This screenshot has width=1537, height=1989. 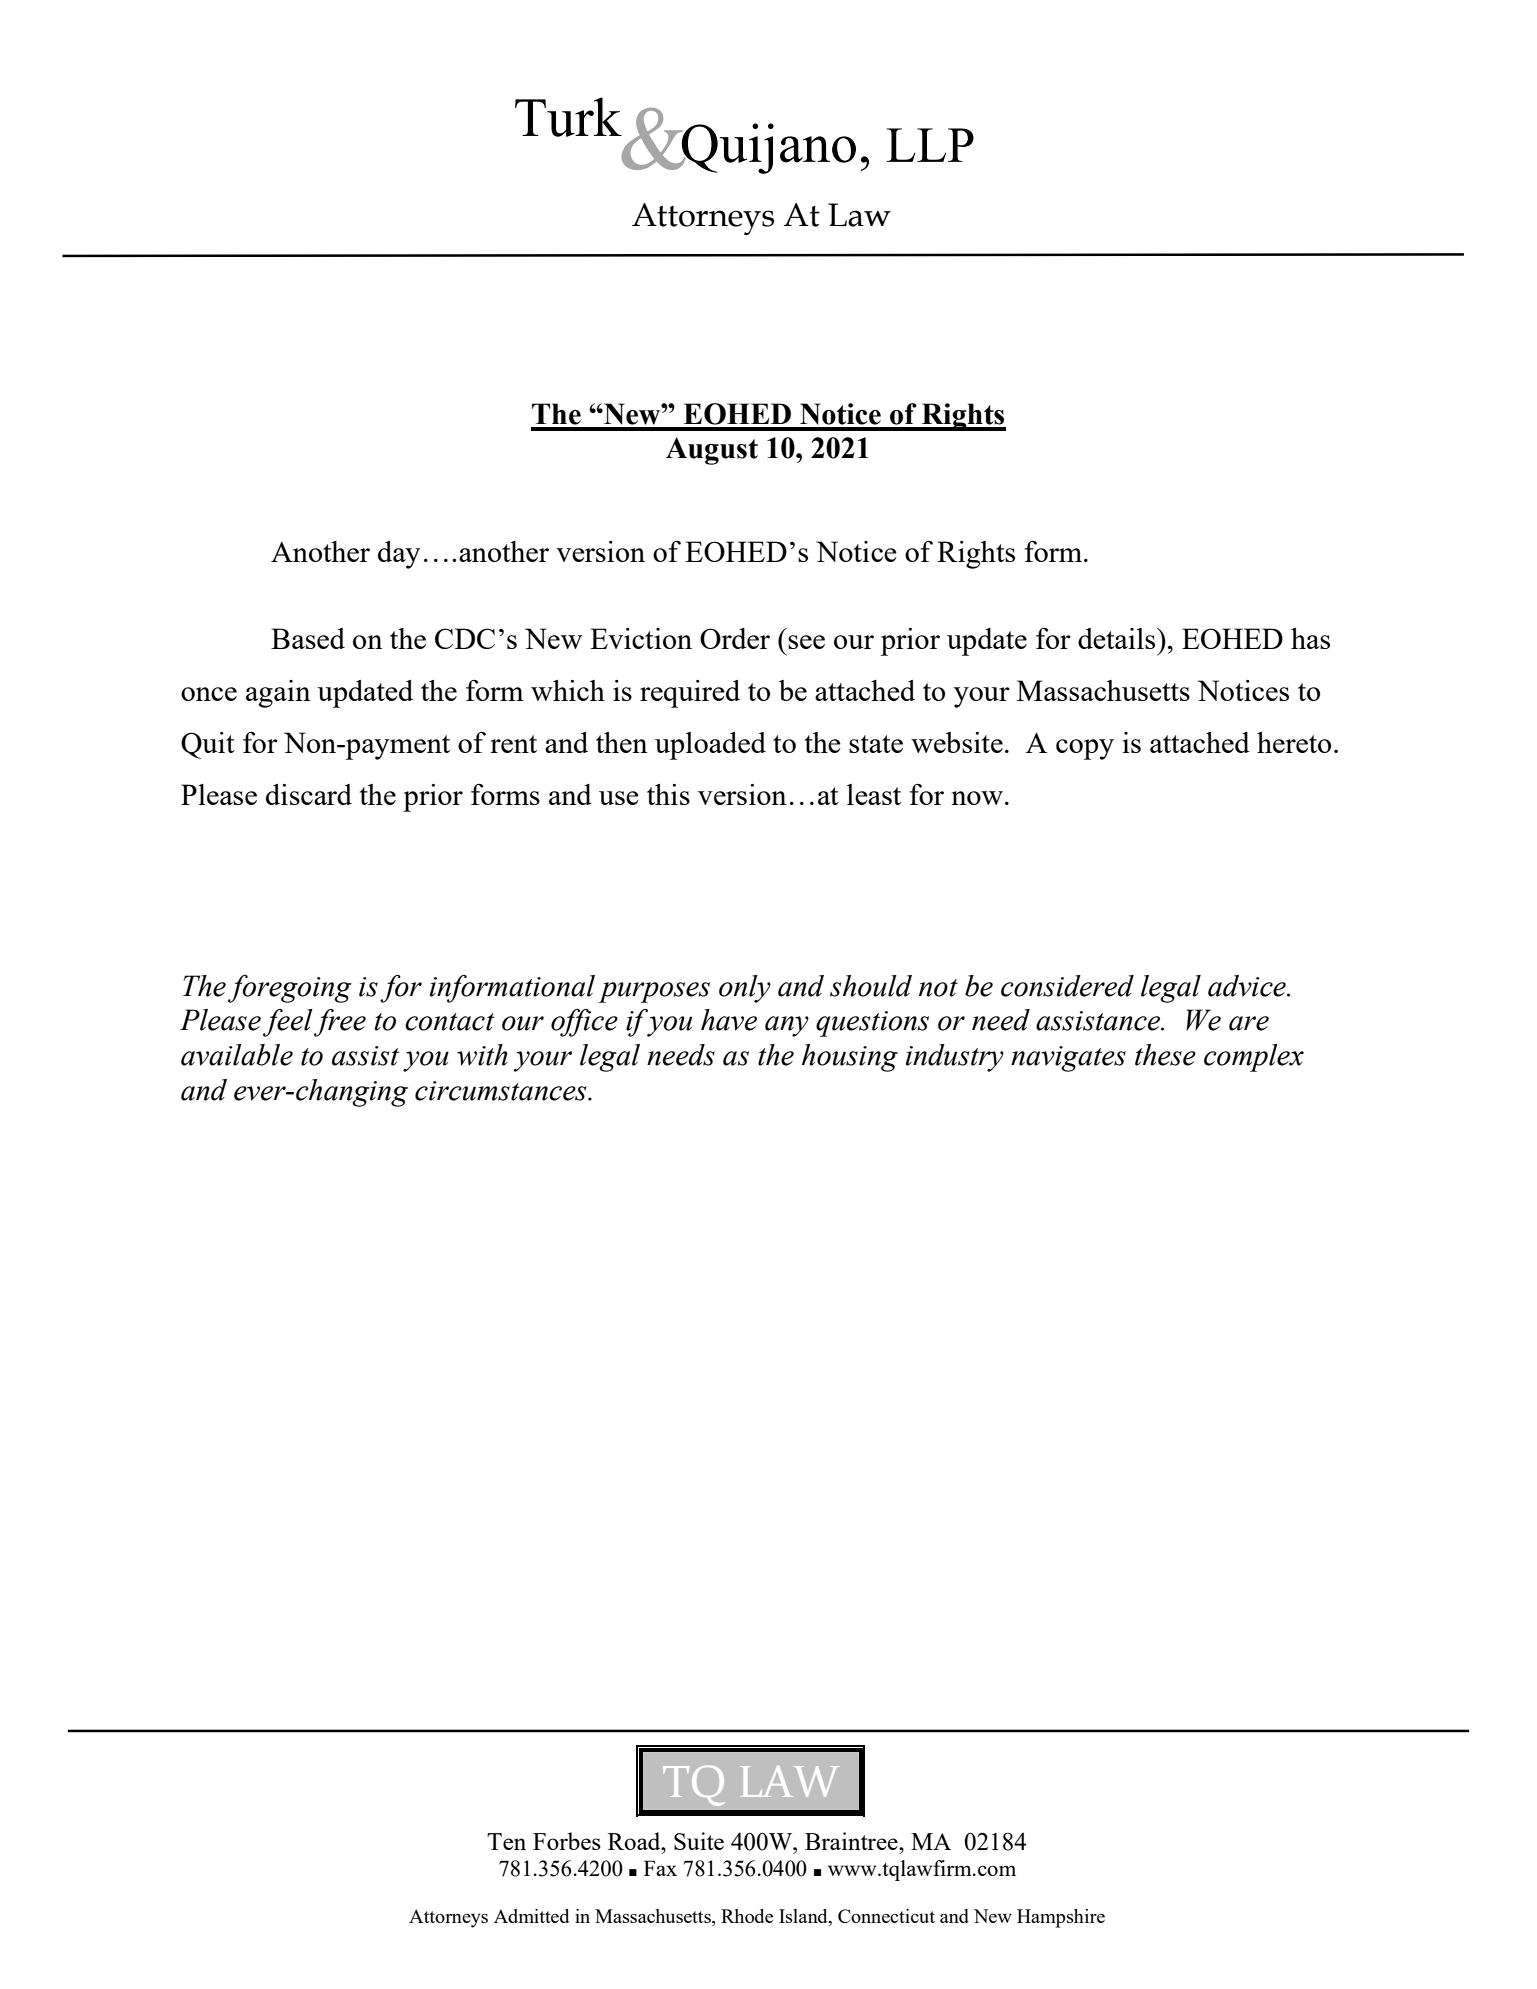 I want to click on Turk, so click(x=568, y=117).
